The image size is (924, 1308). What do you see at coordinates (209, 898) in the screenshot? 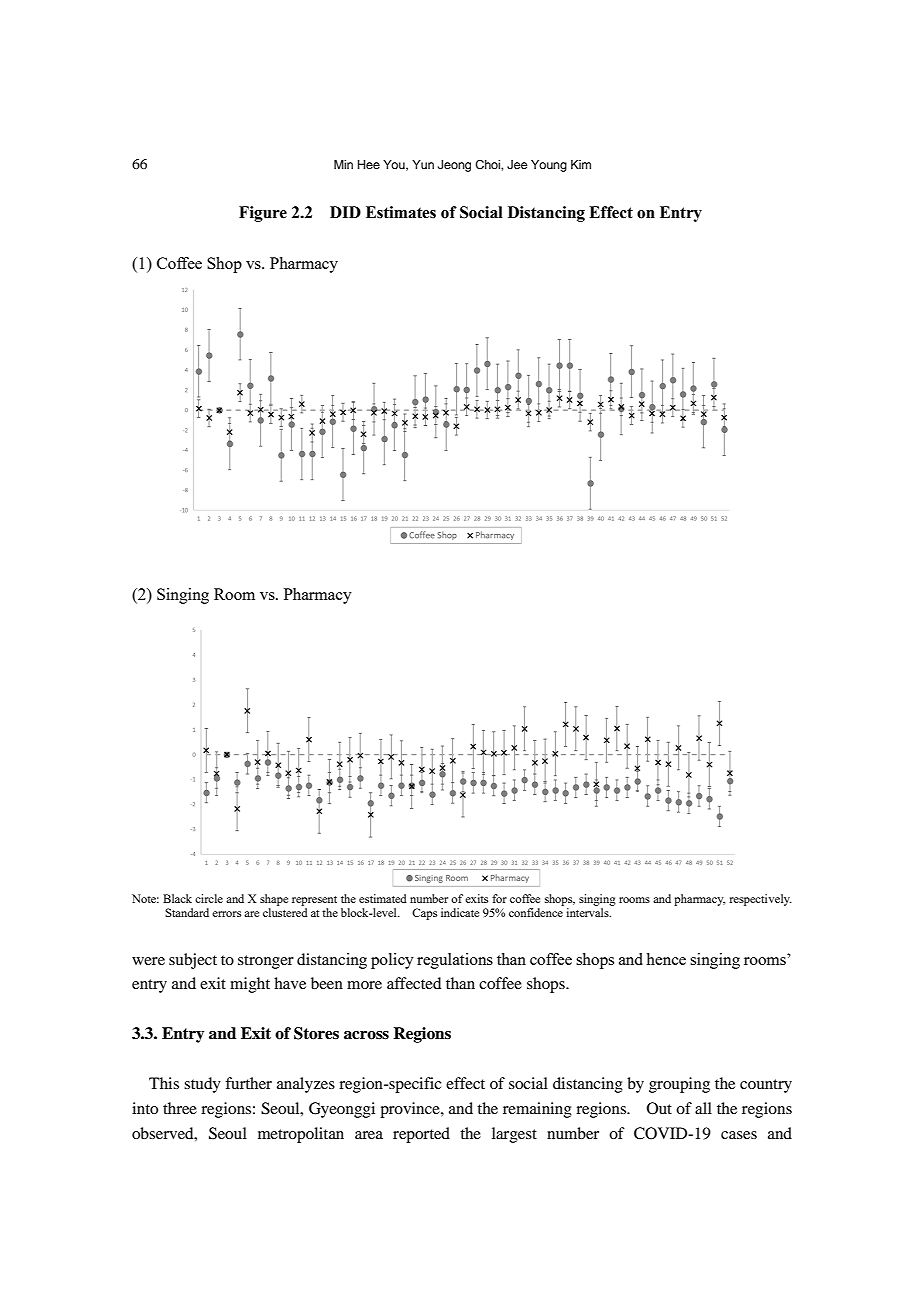
I see `circle` at bounding box center [209, 898].
